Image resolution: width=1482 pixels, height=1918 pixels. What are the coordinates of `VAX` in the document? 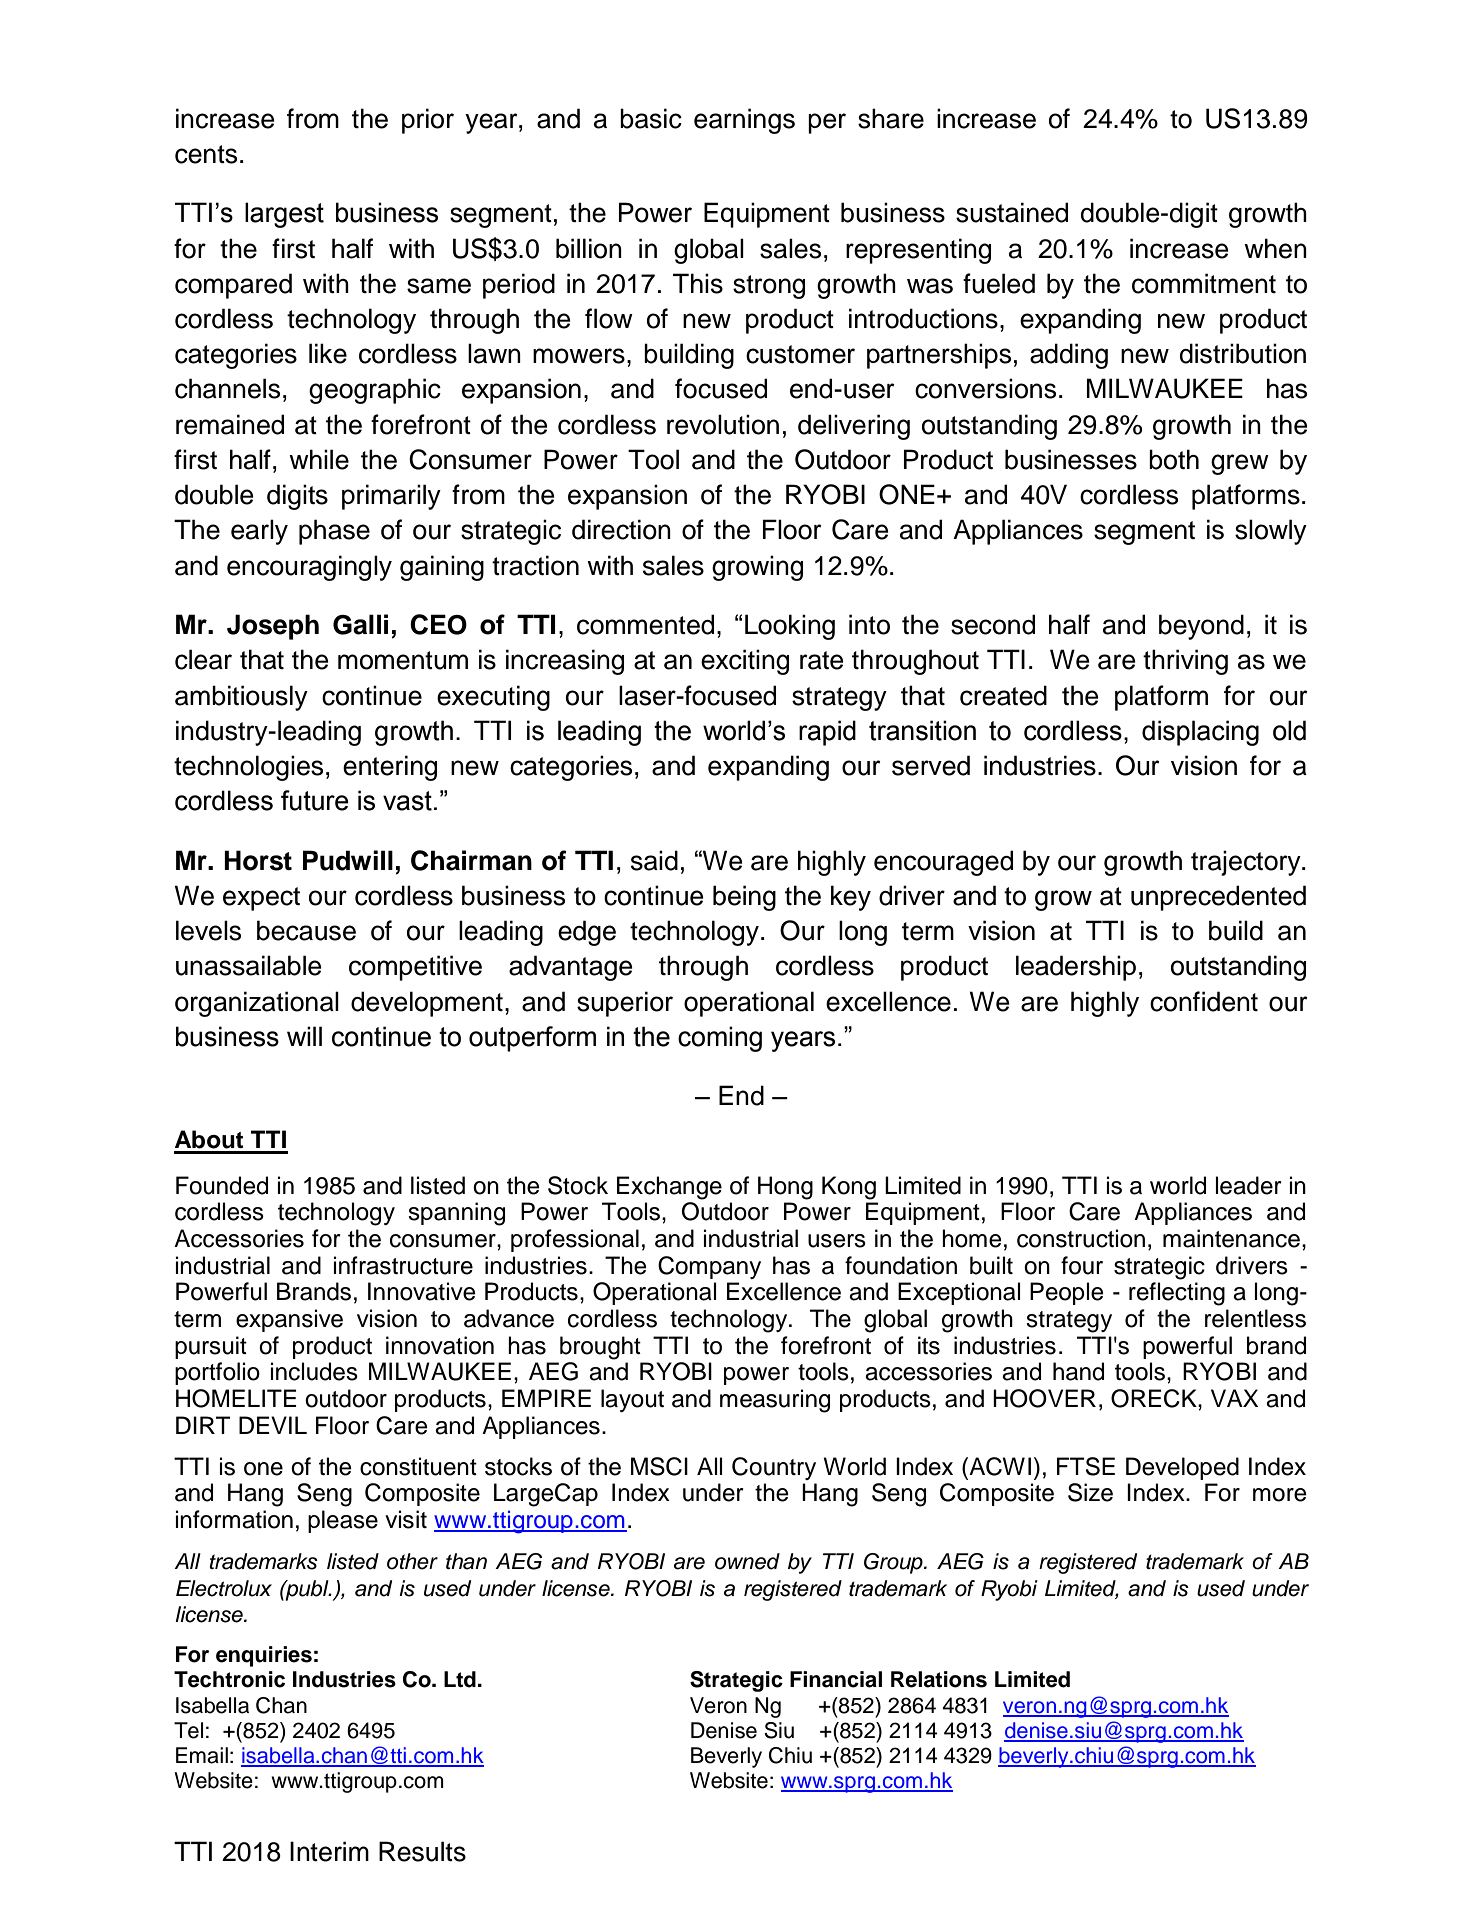 It's located at (1234, 1398).
